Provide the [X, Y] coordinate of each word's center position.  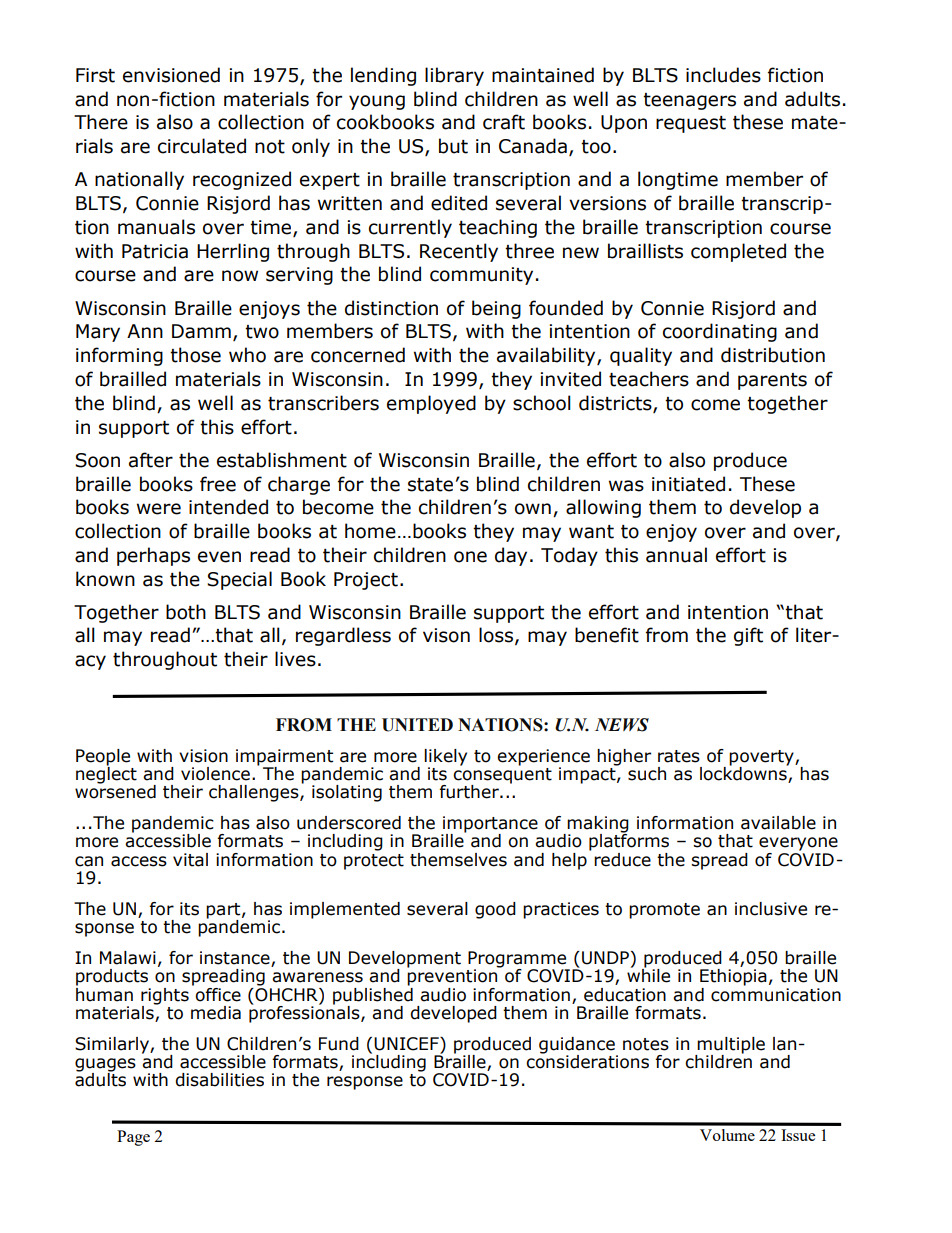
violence [215, 774]
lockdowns [744, 773]
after [151, 460]
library [454, 76]
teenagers [689, 101]
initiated [688, 484]
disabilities [219, 1080]
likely [445, 758]
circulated [202, 146]
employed [431, 404]
